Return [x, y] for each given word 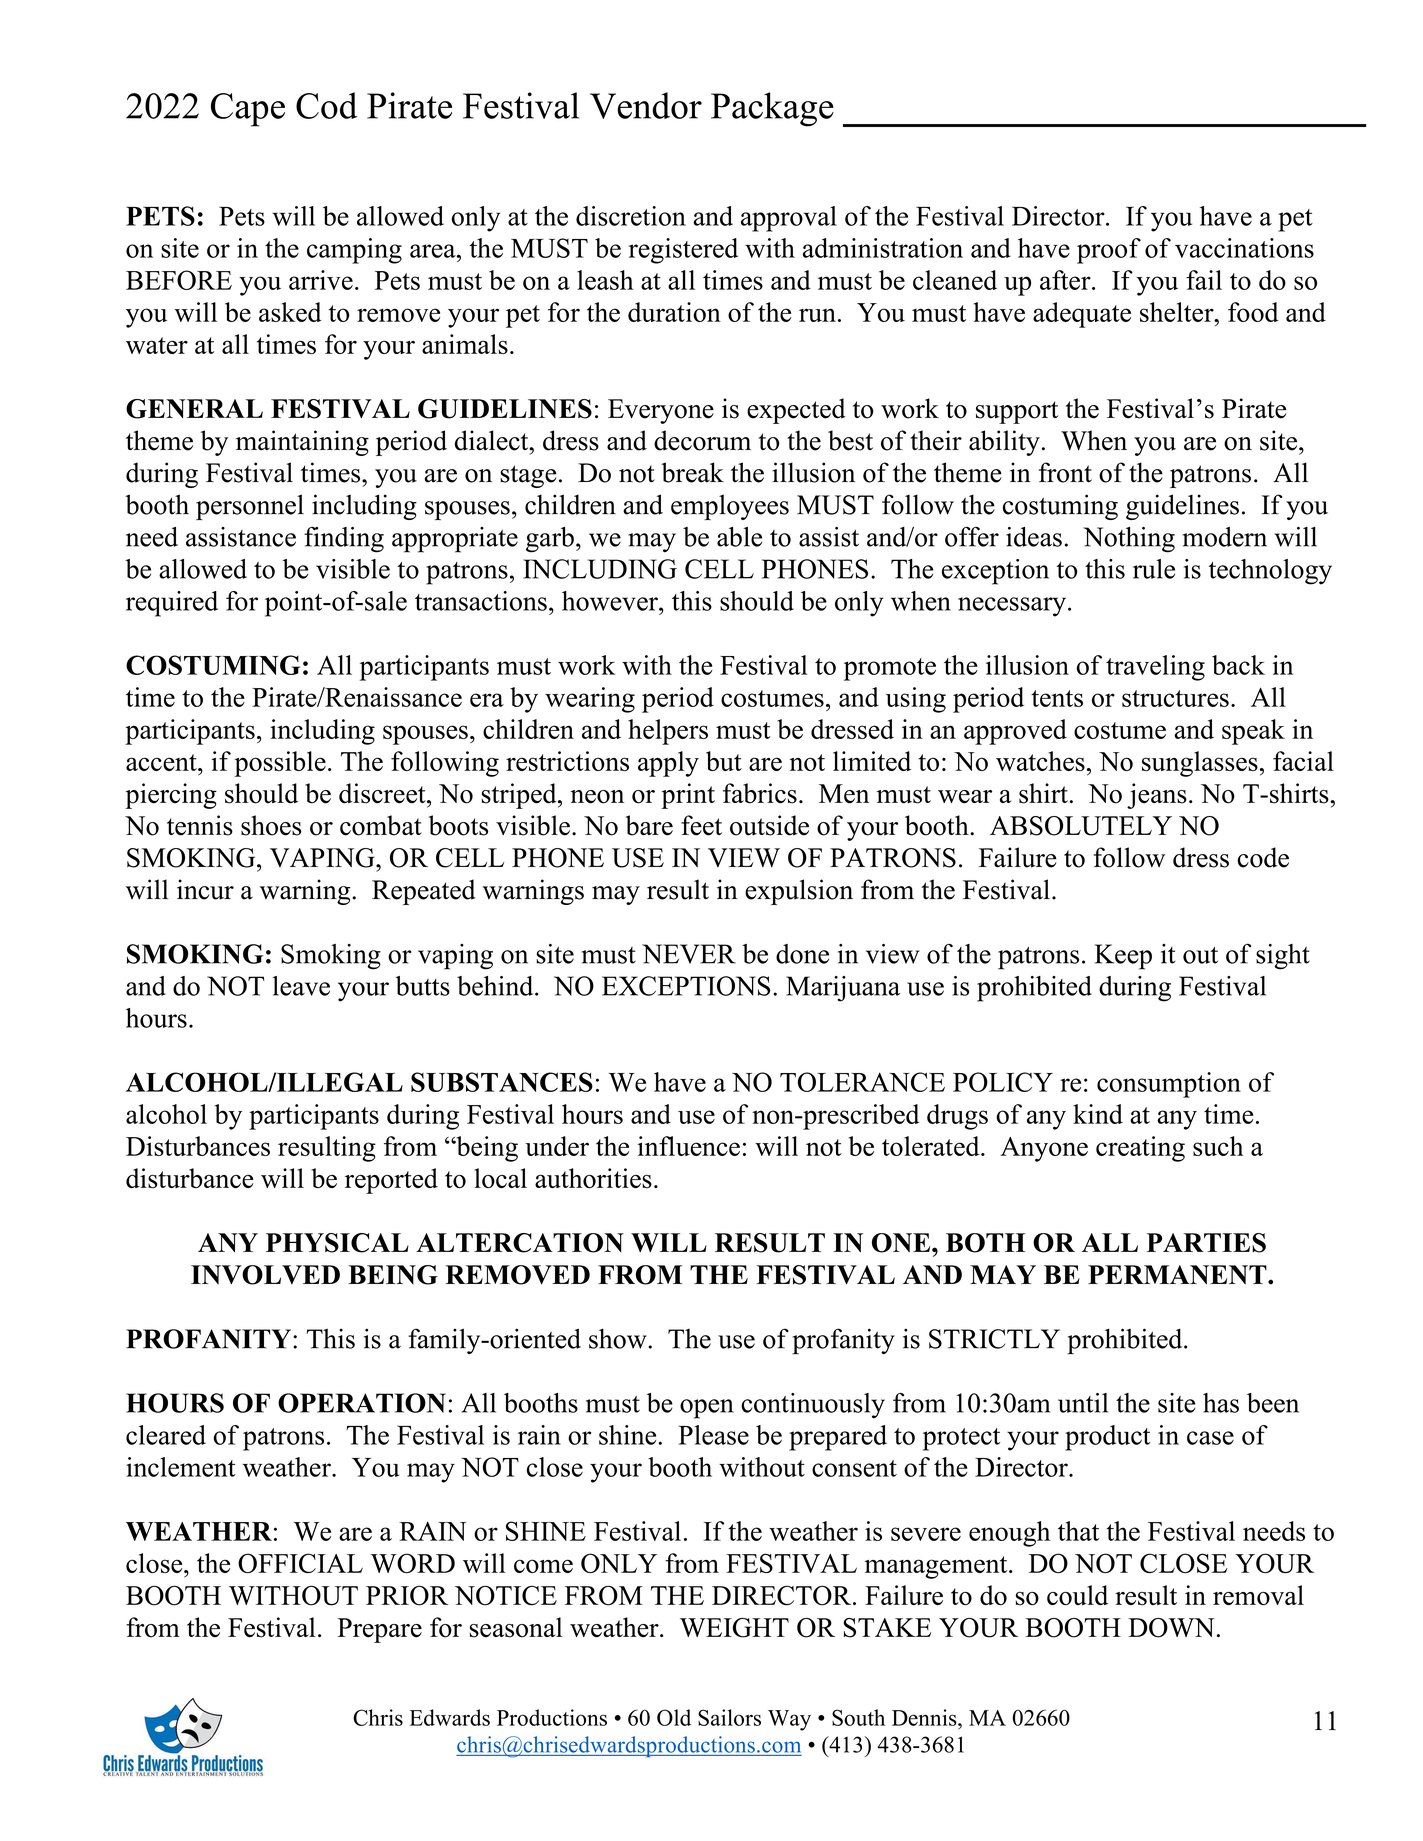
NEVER [689, 954]
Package [772, 109]
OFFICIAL [300, 1563]
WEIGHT [734, 1628]
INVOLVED [265, 1275]
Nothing [1129, 540]
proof [1109, 251]
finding [344, 540]
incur [205, 889]
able [739, 537]
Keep [1123, 957]
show [619, 1338]
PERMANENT [1178, 1275]
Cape [248, 110]
